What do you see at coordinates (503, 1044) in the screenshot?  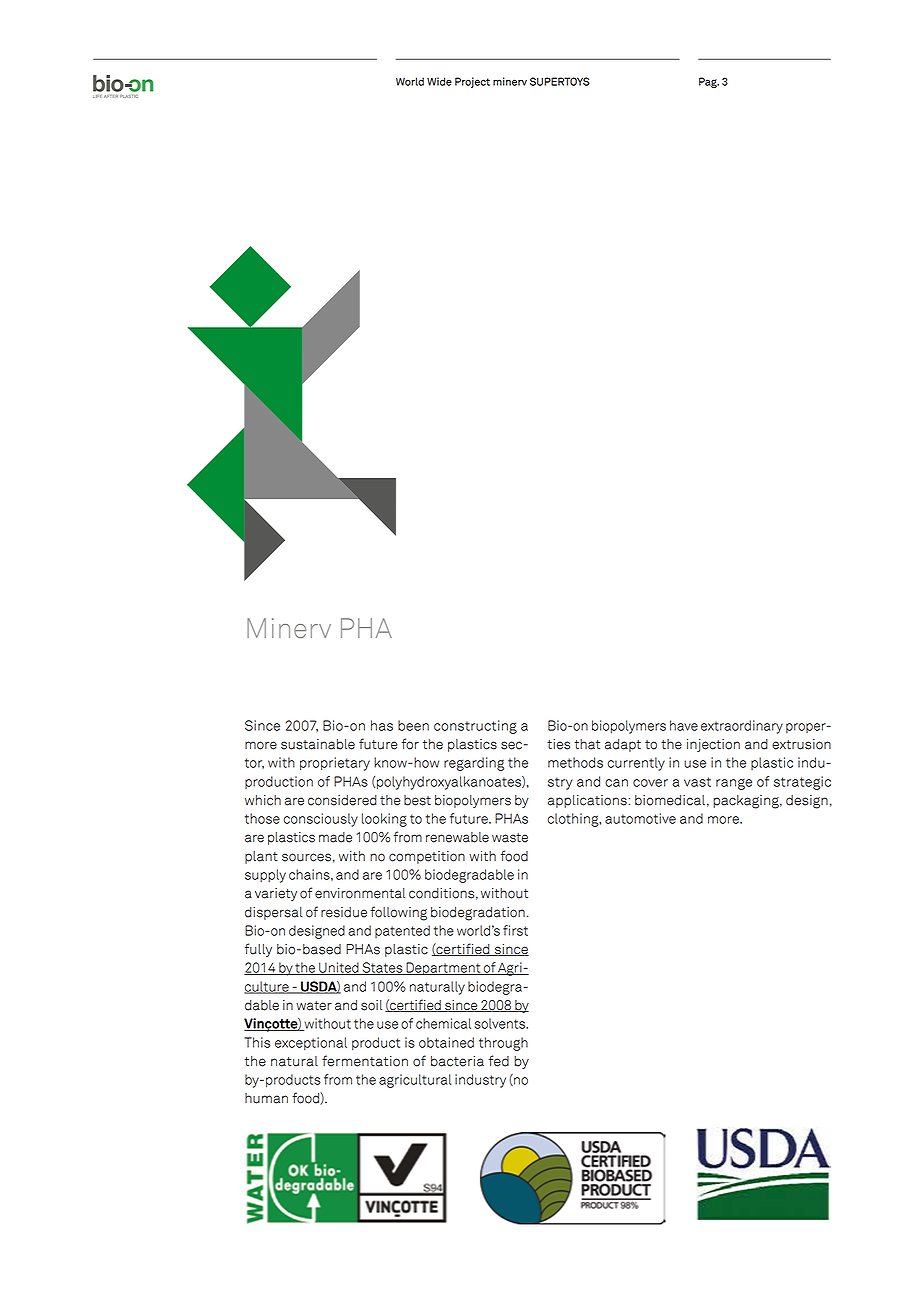 I see `through` at bounding box center [503, 1044].
